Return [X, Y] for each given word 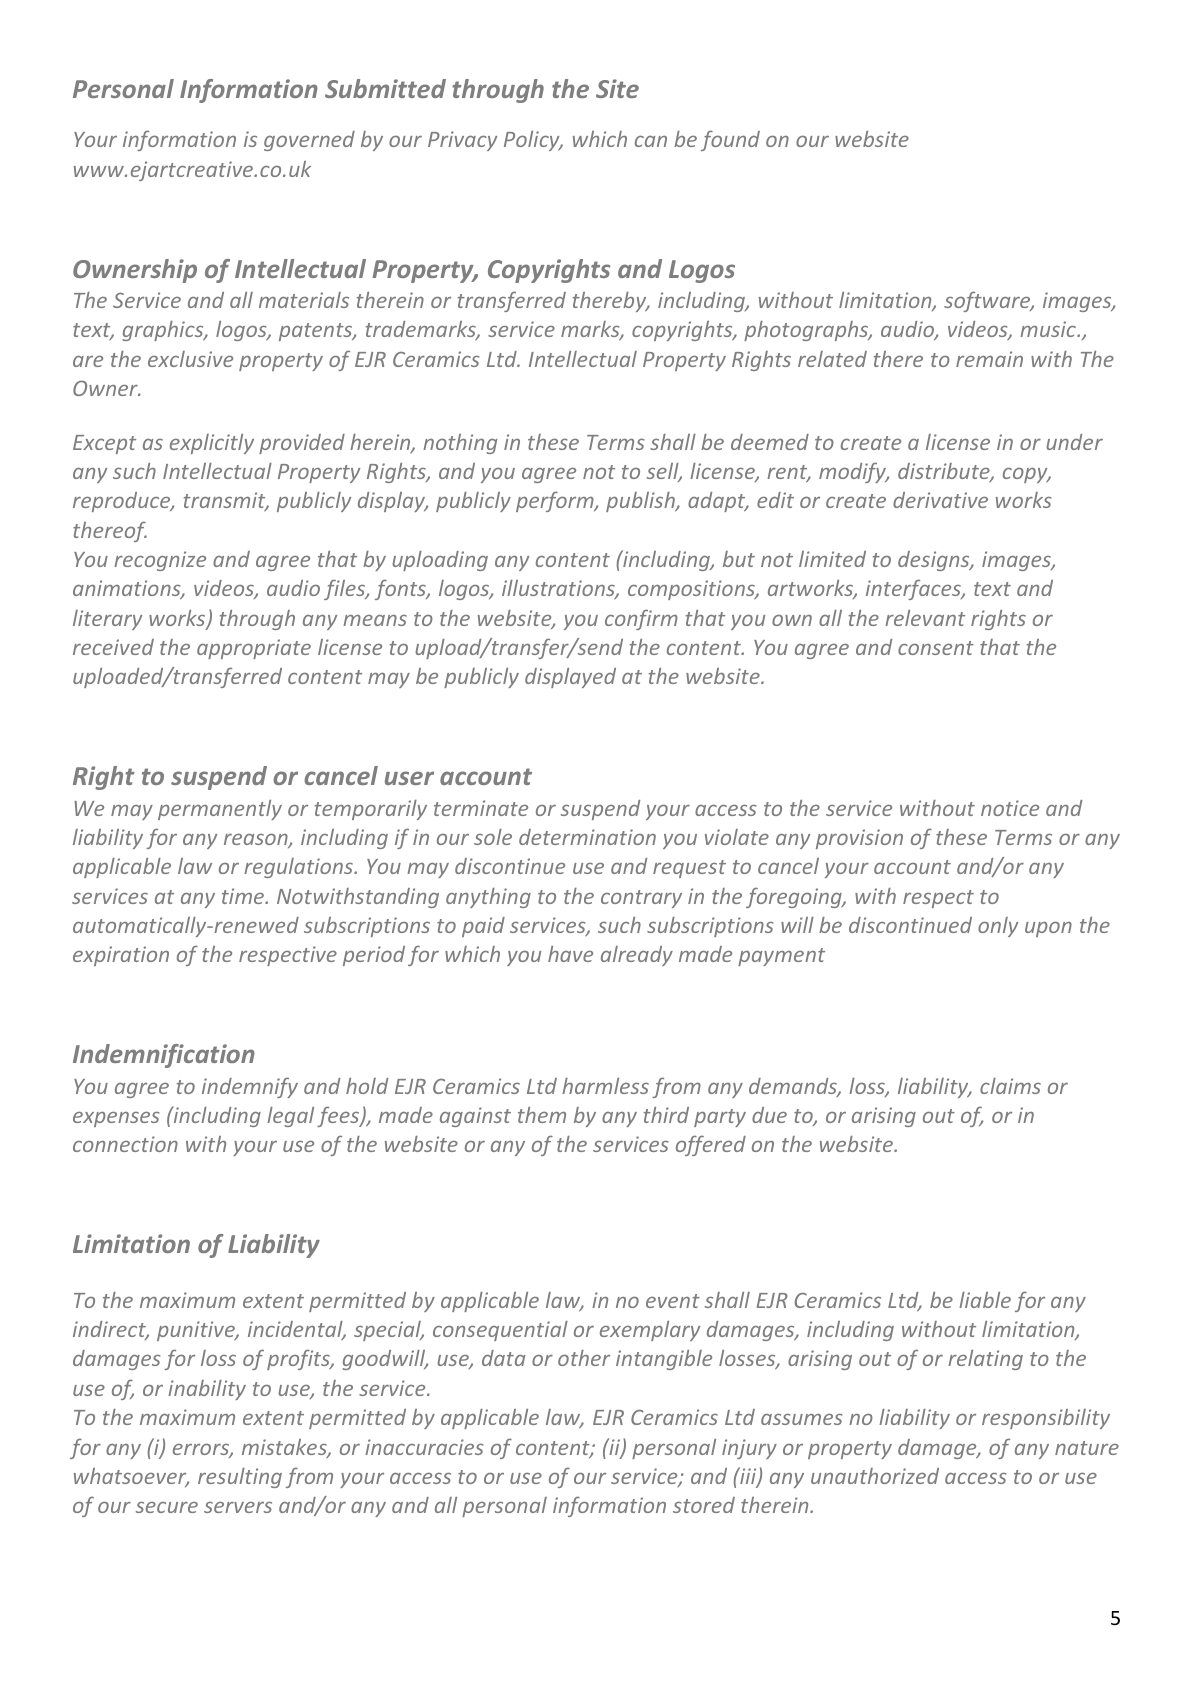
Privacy [462, 141]
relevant [925, 618]
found [730, 140]
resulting [240, 1478]
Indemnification [164, 1056]
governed [309, 141]
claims [1010, 1086]
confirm [641, 619]
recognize [160, 561]
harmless [605, 1086]
